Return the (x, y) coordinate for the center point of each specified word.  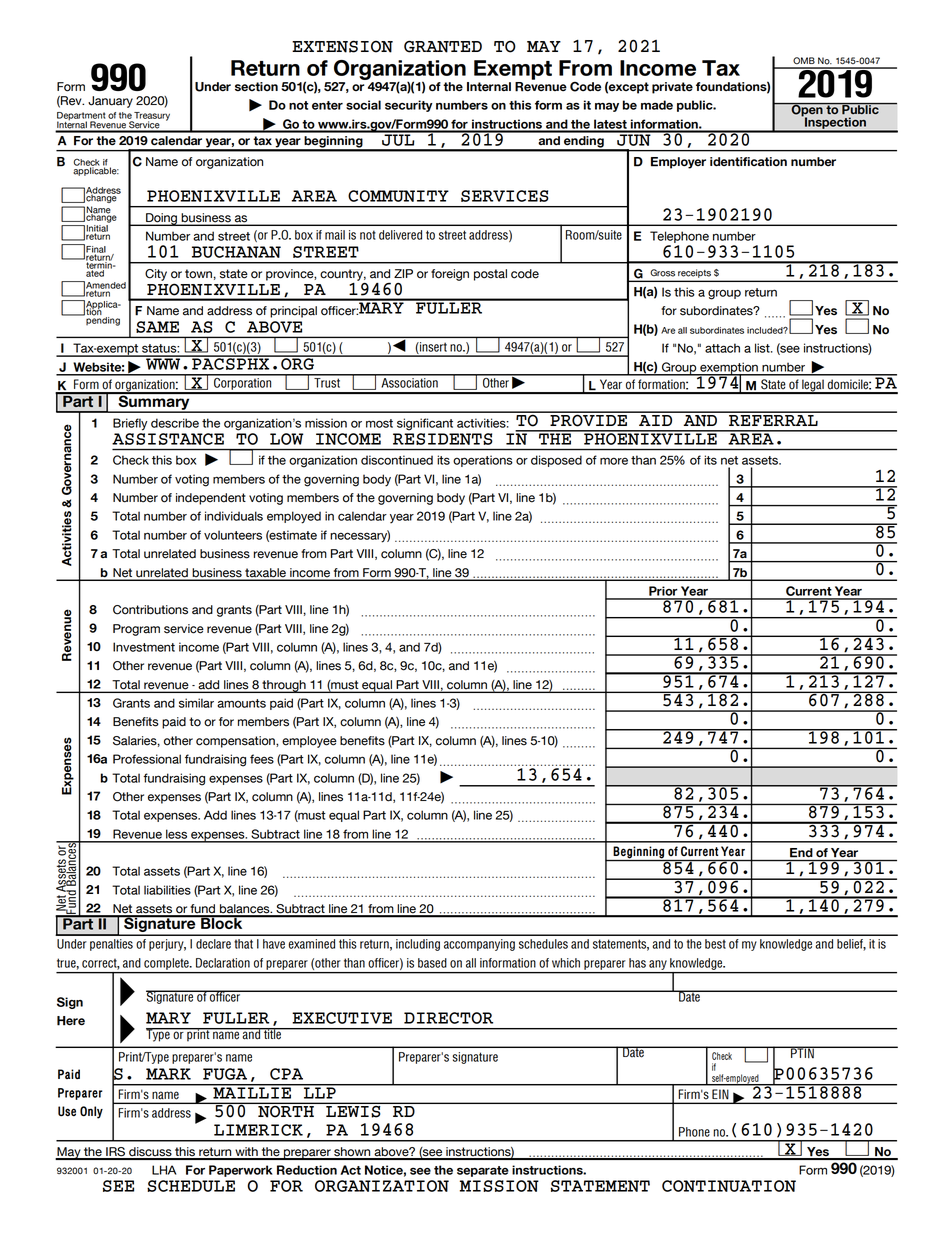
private (672, 88)
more (614, 461)
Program (136, 630)
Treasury (151, 117)
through (284, 686)
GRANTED (443, 46)
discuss (150, 1153)
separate (483, 1171)
